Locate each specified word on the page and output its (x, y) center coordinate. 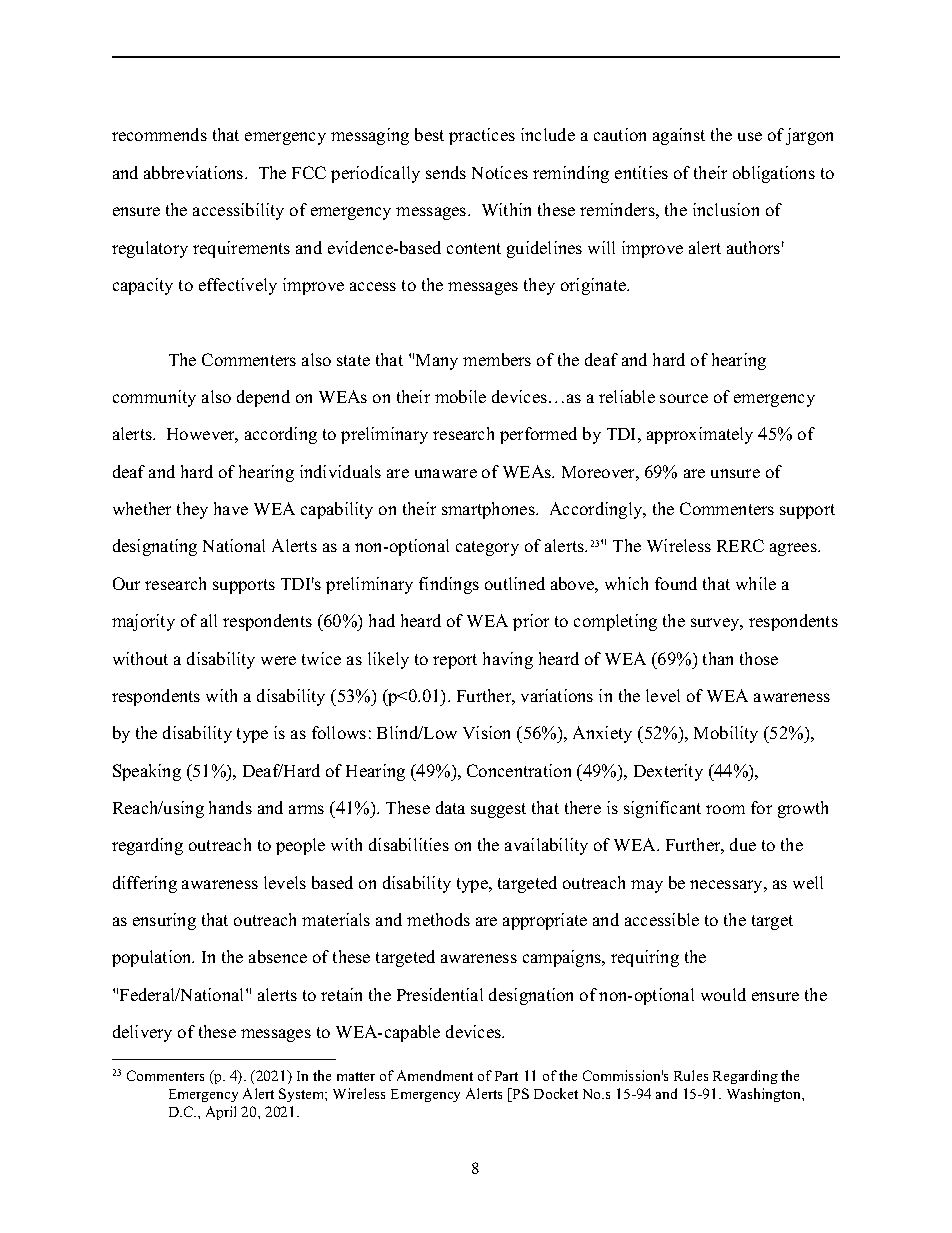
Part (506, 1076)
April (221, 1113)
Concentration (519, 770)
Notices (500, 172)
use (750, 136)
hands (230, 807)
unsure (735, 473)
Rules (691, 1075)
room (725, 809)
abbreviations (195, 172)
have (231, 508)
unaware (446, 473)
